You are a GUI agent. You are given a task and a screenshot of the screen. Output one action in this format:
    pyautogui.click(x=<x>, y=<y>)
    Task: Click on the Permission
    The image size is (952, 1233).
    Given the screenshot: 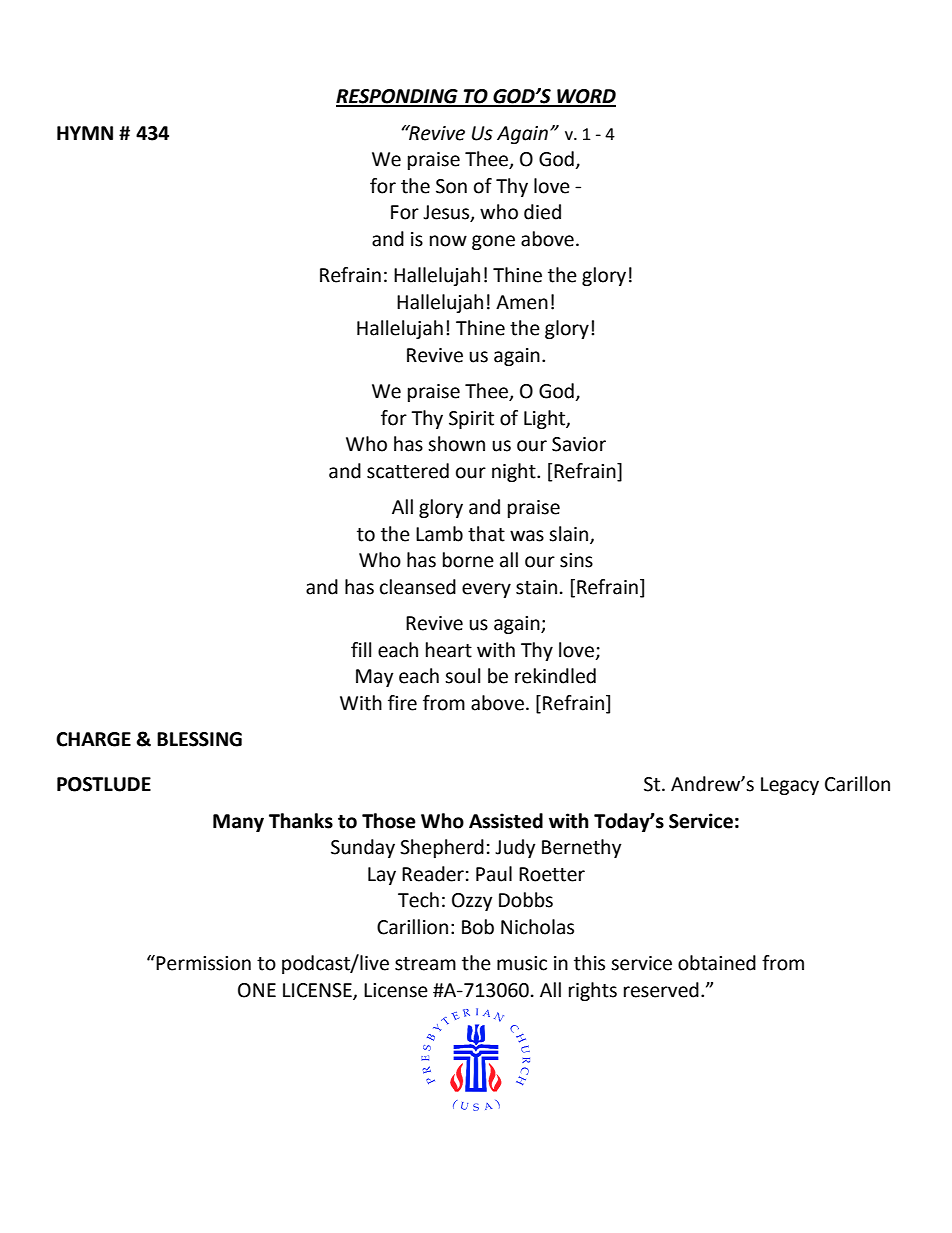 What is the action you would take?
    pyautogui.click(x=203, y=963)
